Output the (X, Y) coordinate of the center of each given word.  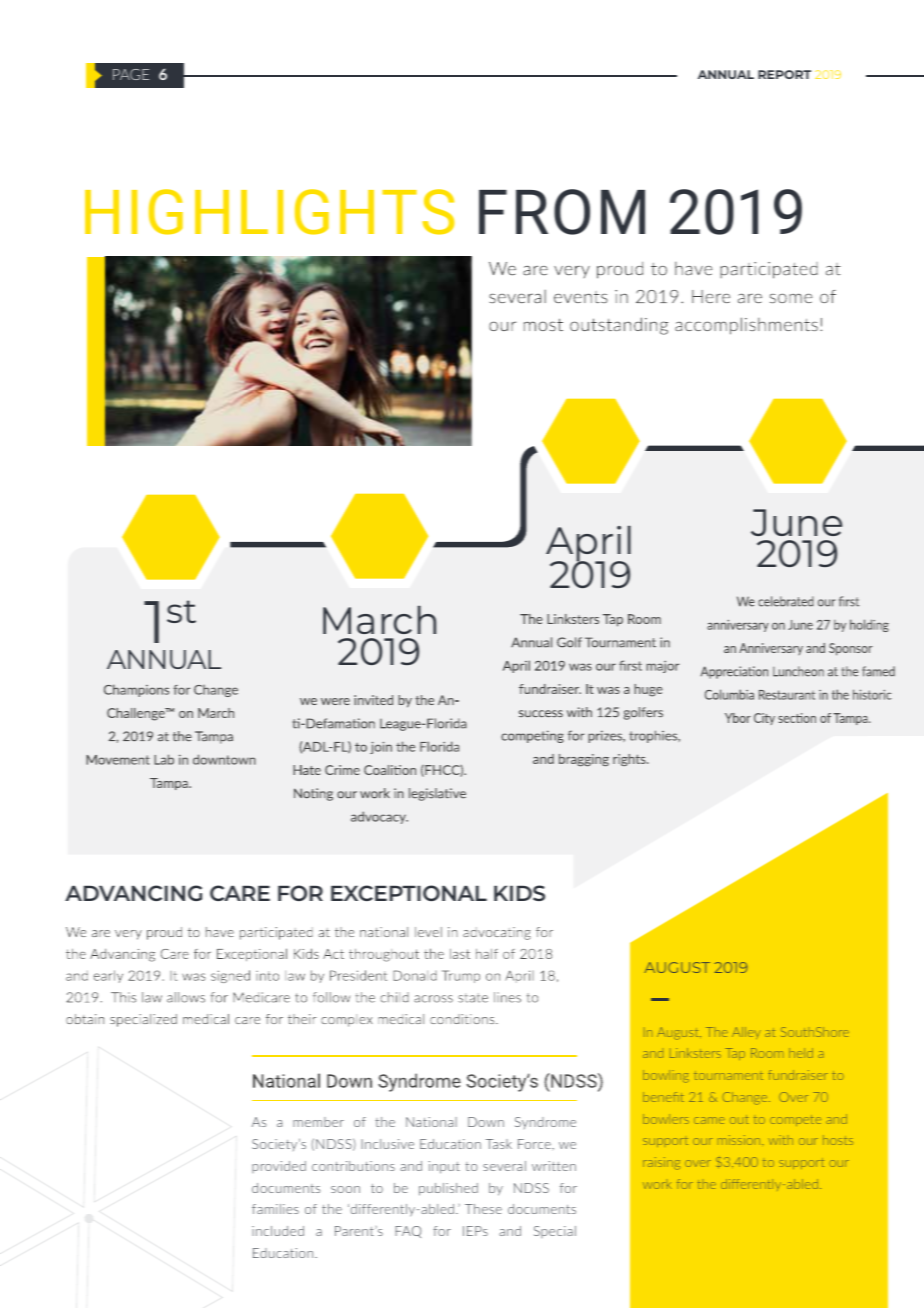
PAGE (131, 74)
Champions (136, 690)
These (483, 1209)
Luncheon (798, 671)
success (541, 714)
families (275, 1209)
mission (740, 1140)
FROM (562, 212)
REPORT (784, 74)
